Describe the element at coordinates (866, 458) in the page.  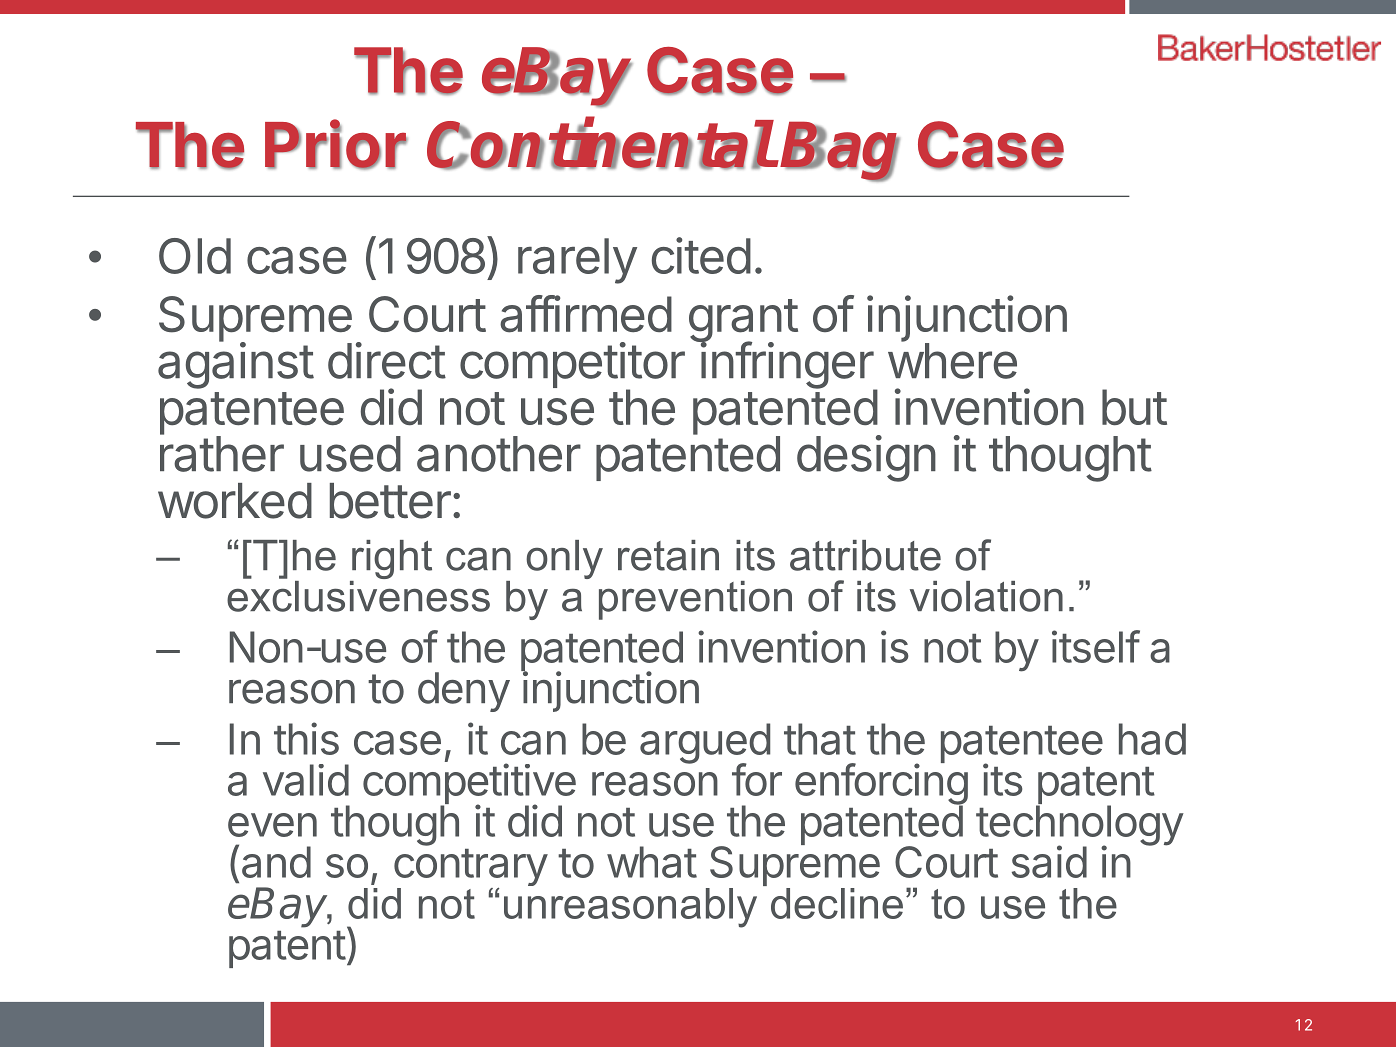
I see `design` at that location.
